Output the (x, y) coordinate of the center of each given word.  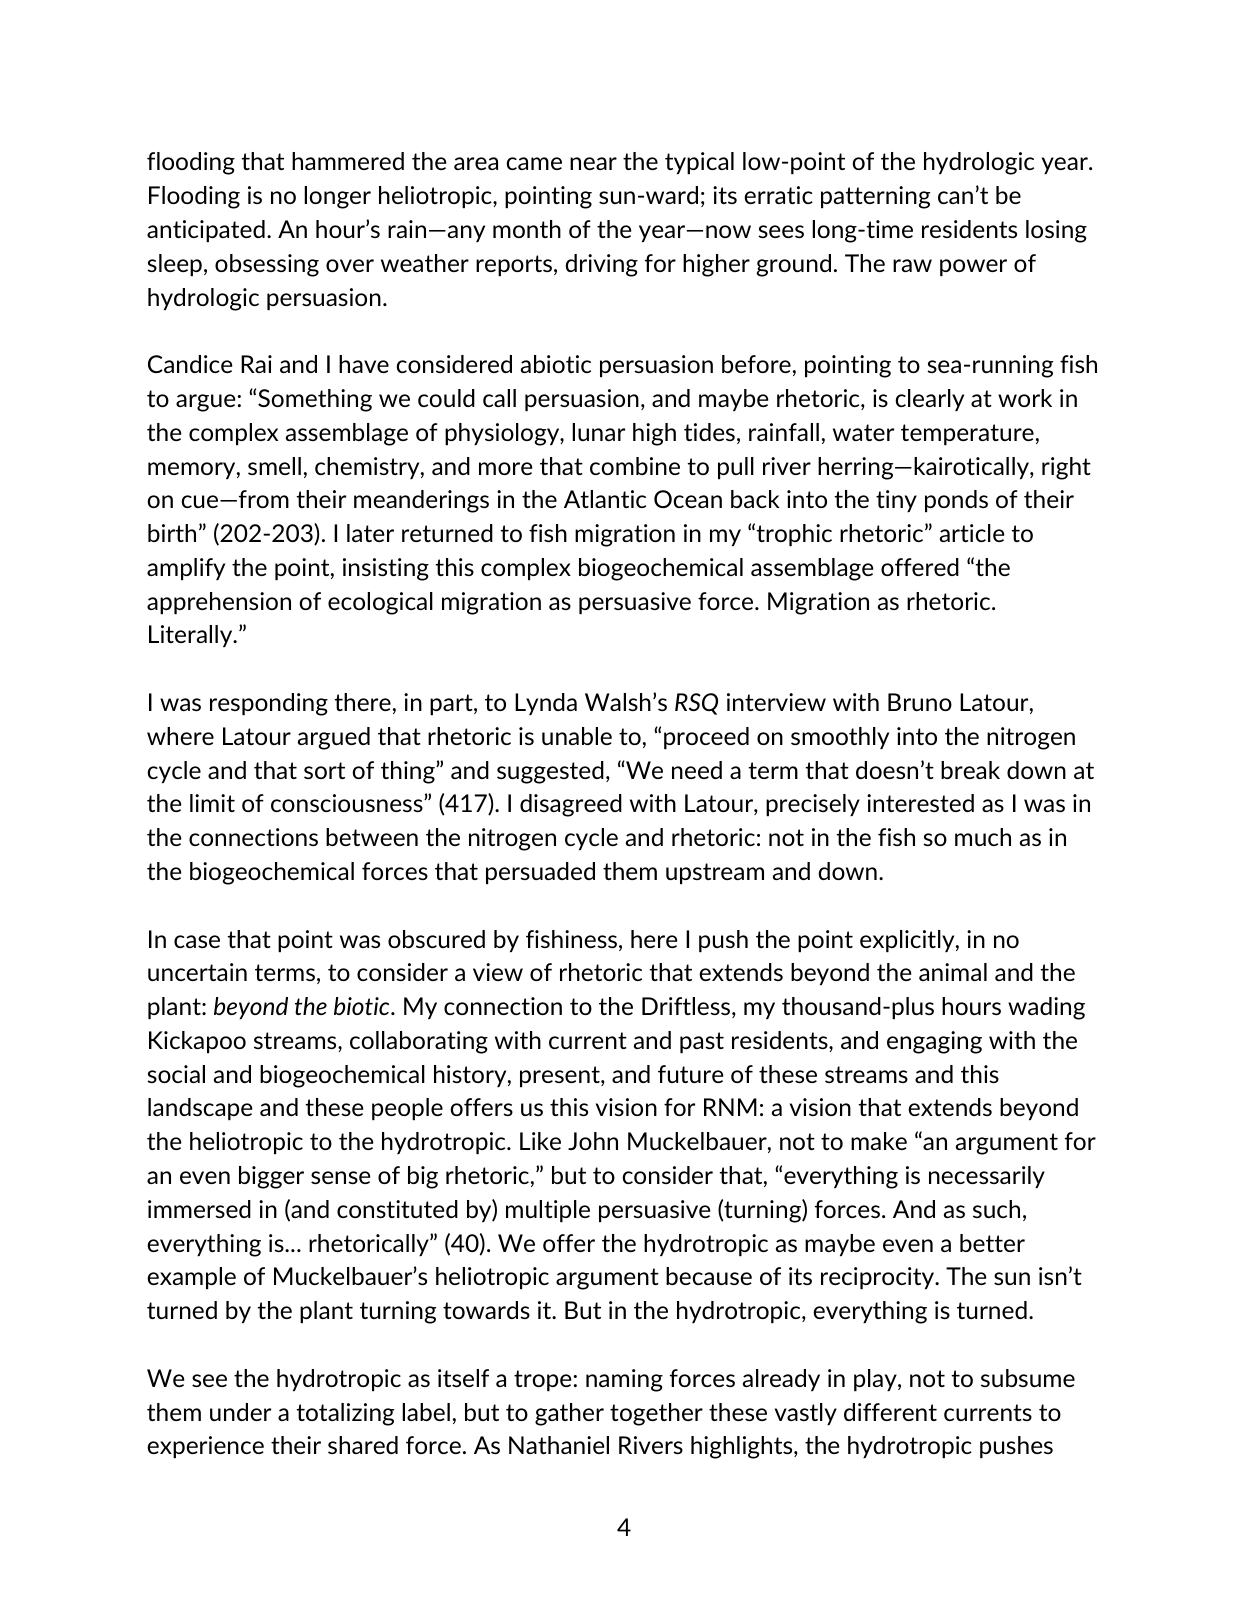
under (240, 1412)
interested (920, 803)
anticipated (206, 231)
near (593, 163)
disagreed (571, 805)
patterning (875, 197)
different (890, 1412)
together (656, 1414)
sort (324, 770)
